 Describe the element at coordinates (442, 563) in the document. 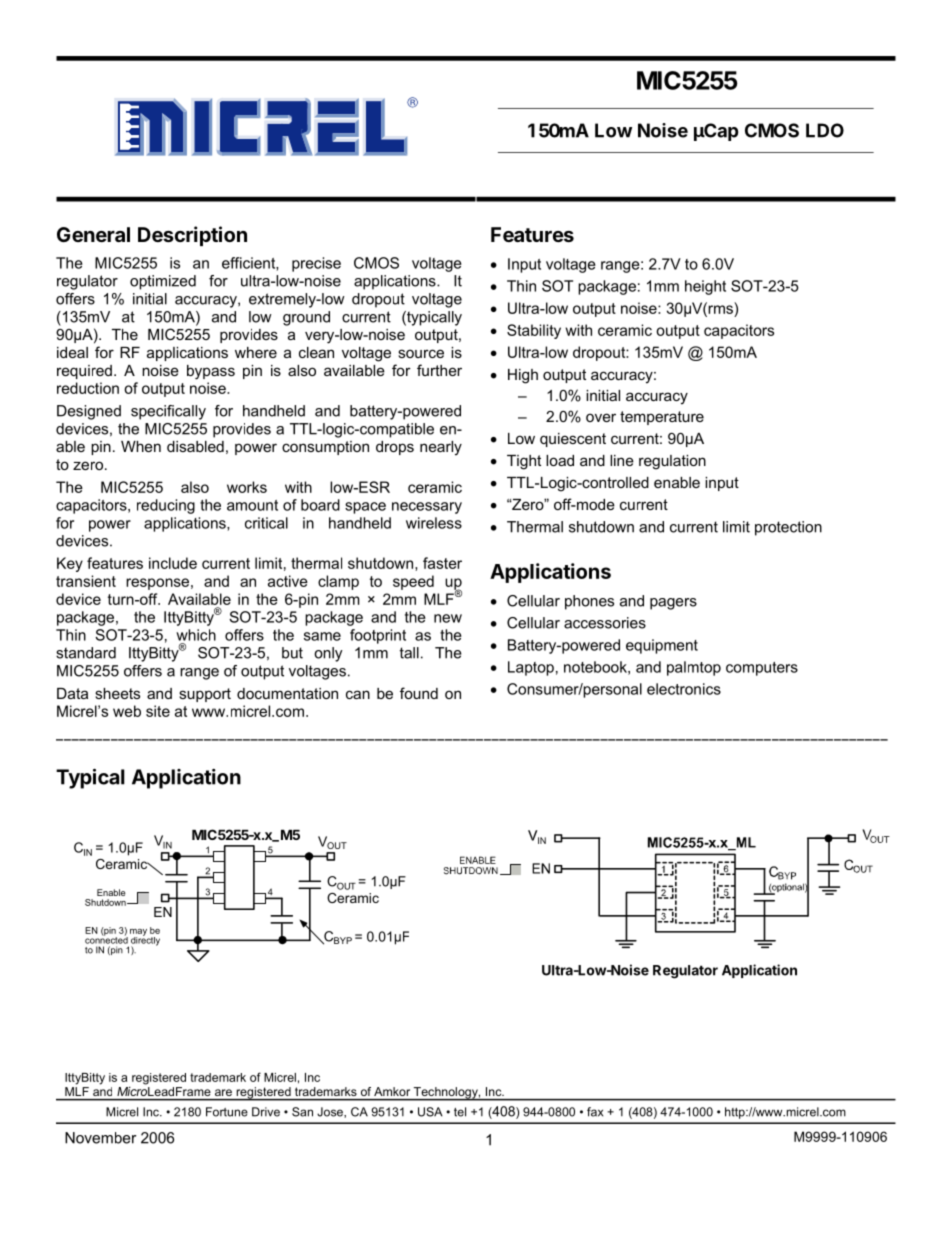

I see `faster` at that location.
